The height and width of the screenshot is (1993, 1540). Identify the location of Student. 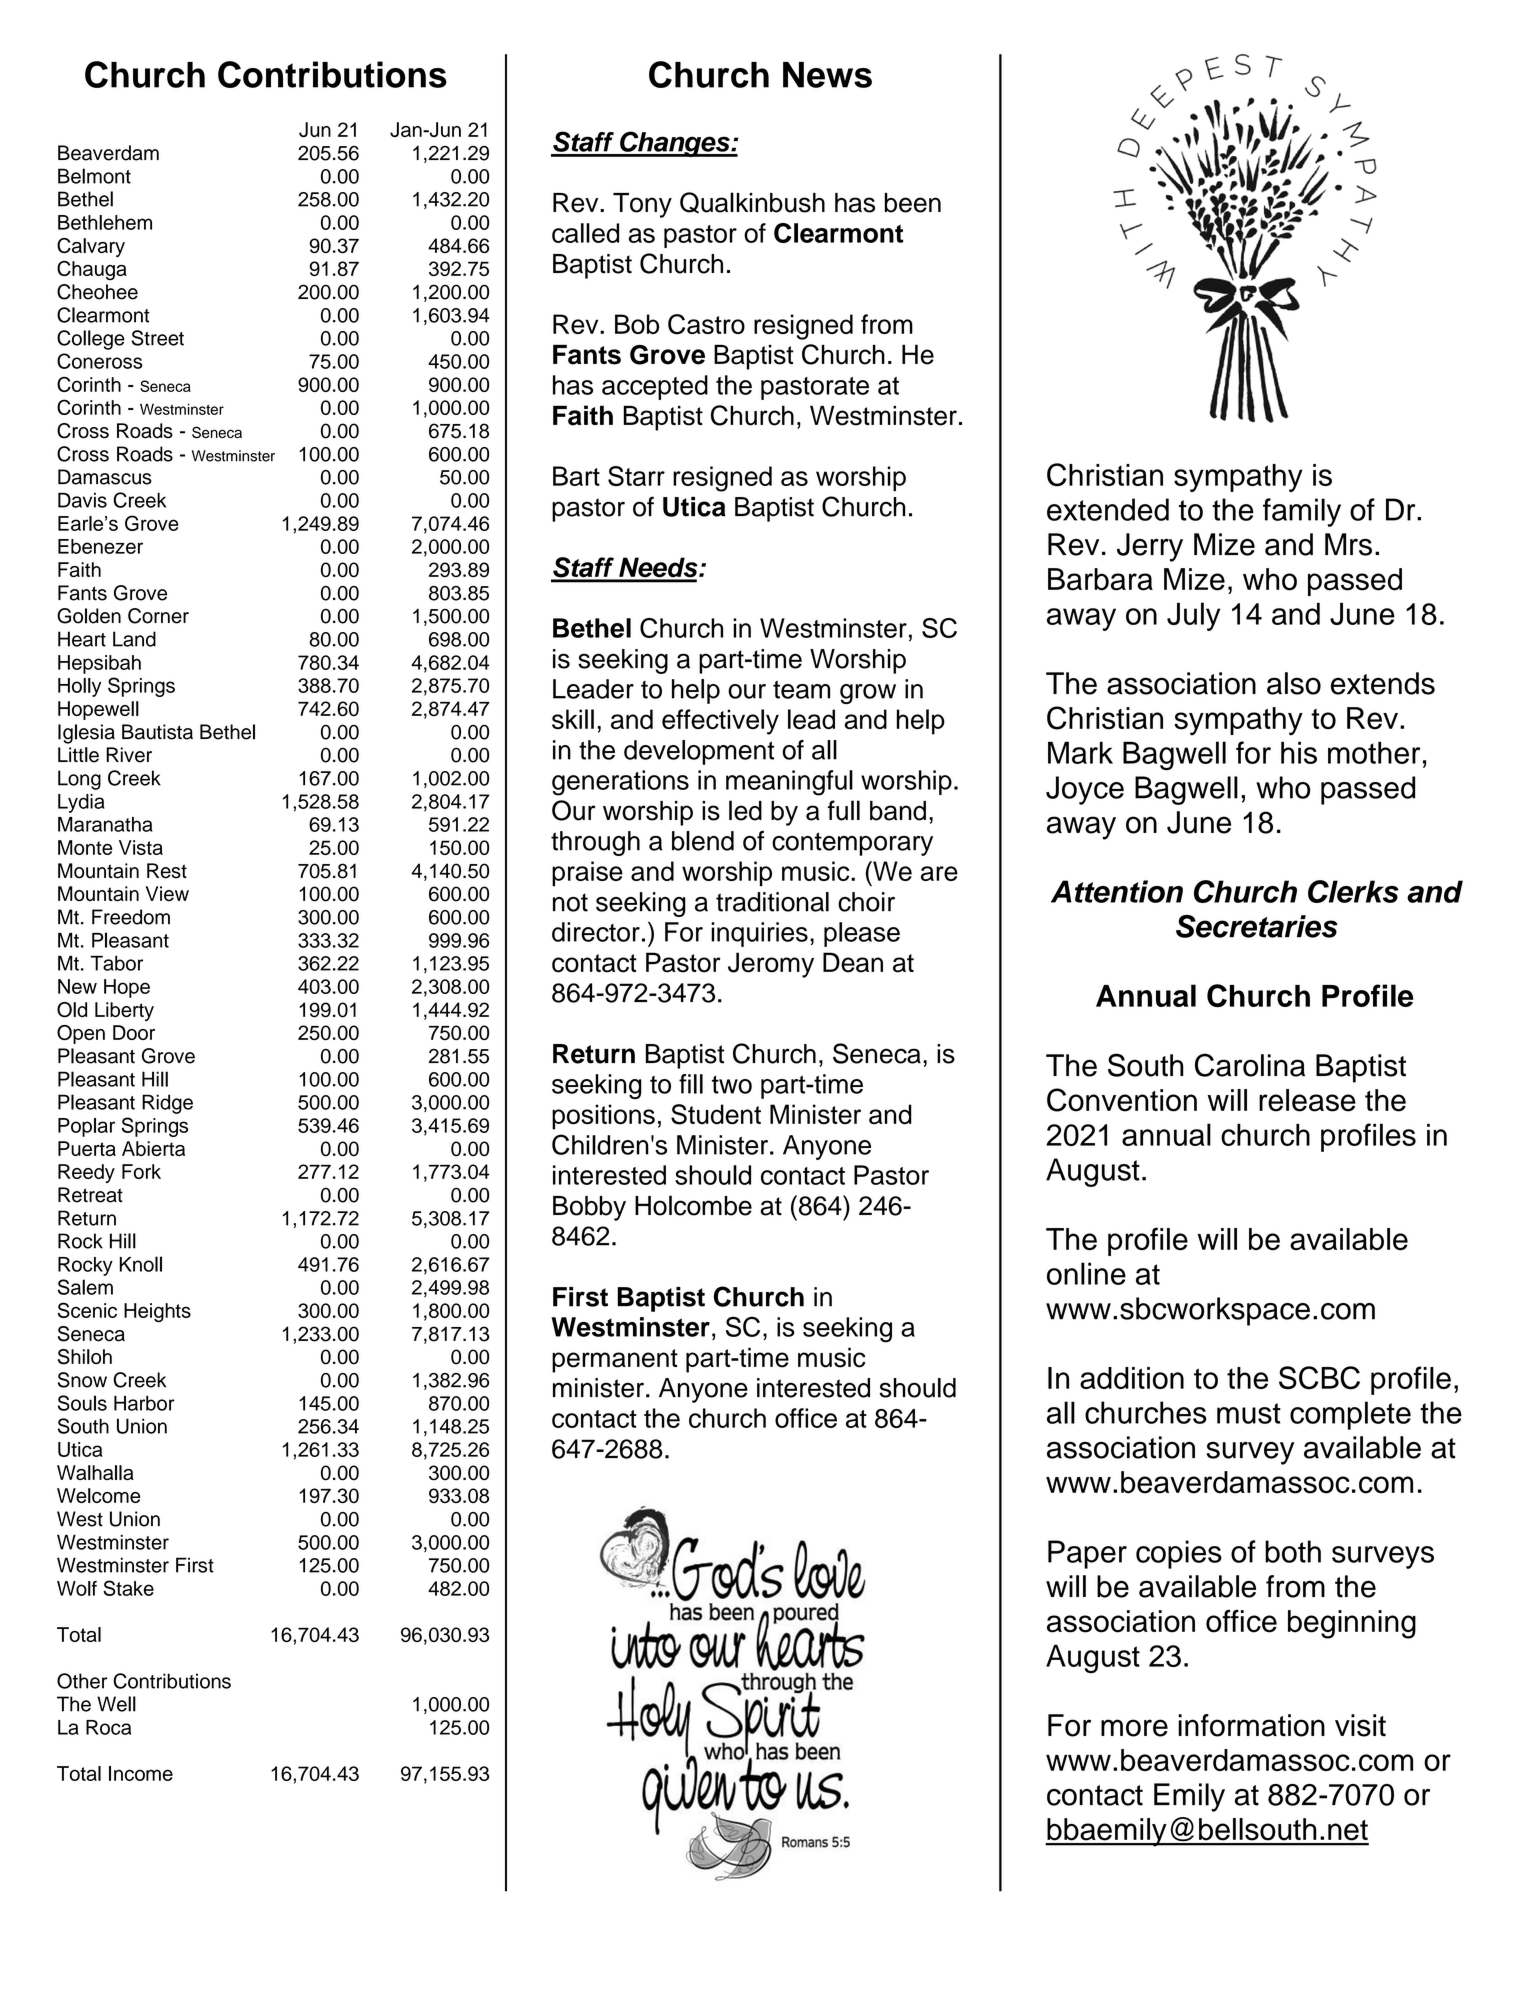
(716, 1114).
